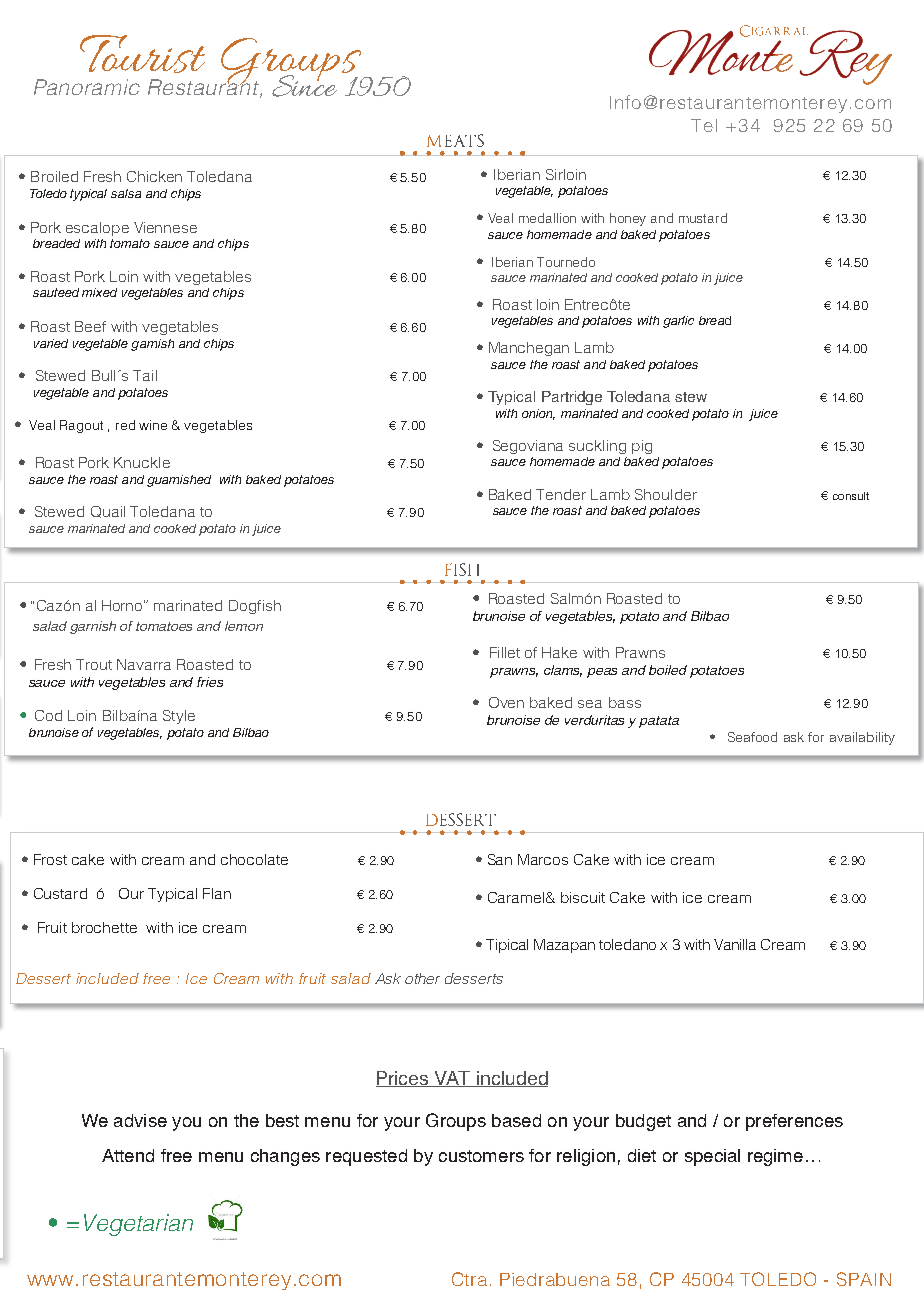  Describe the element at coordinates (704, 125) in the image. I see `Tel` at that location.
